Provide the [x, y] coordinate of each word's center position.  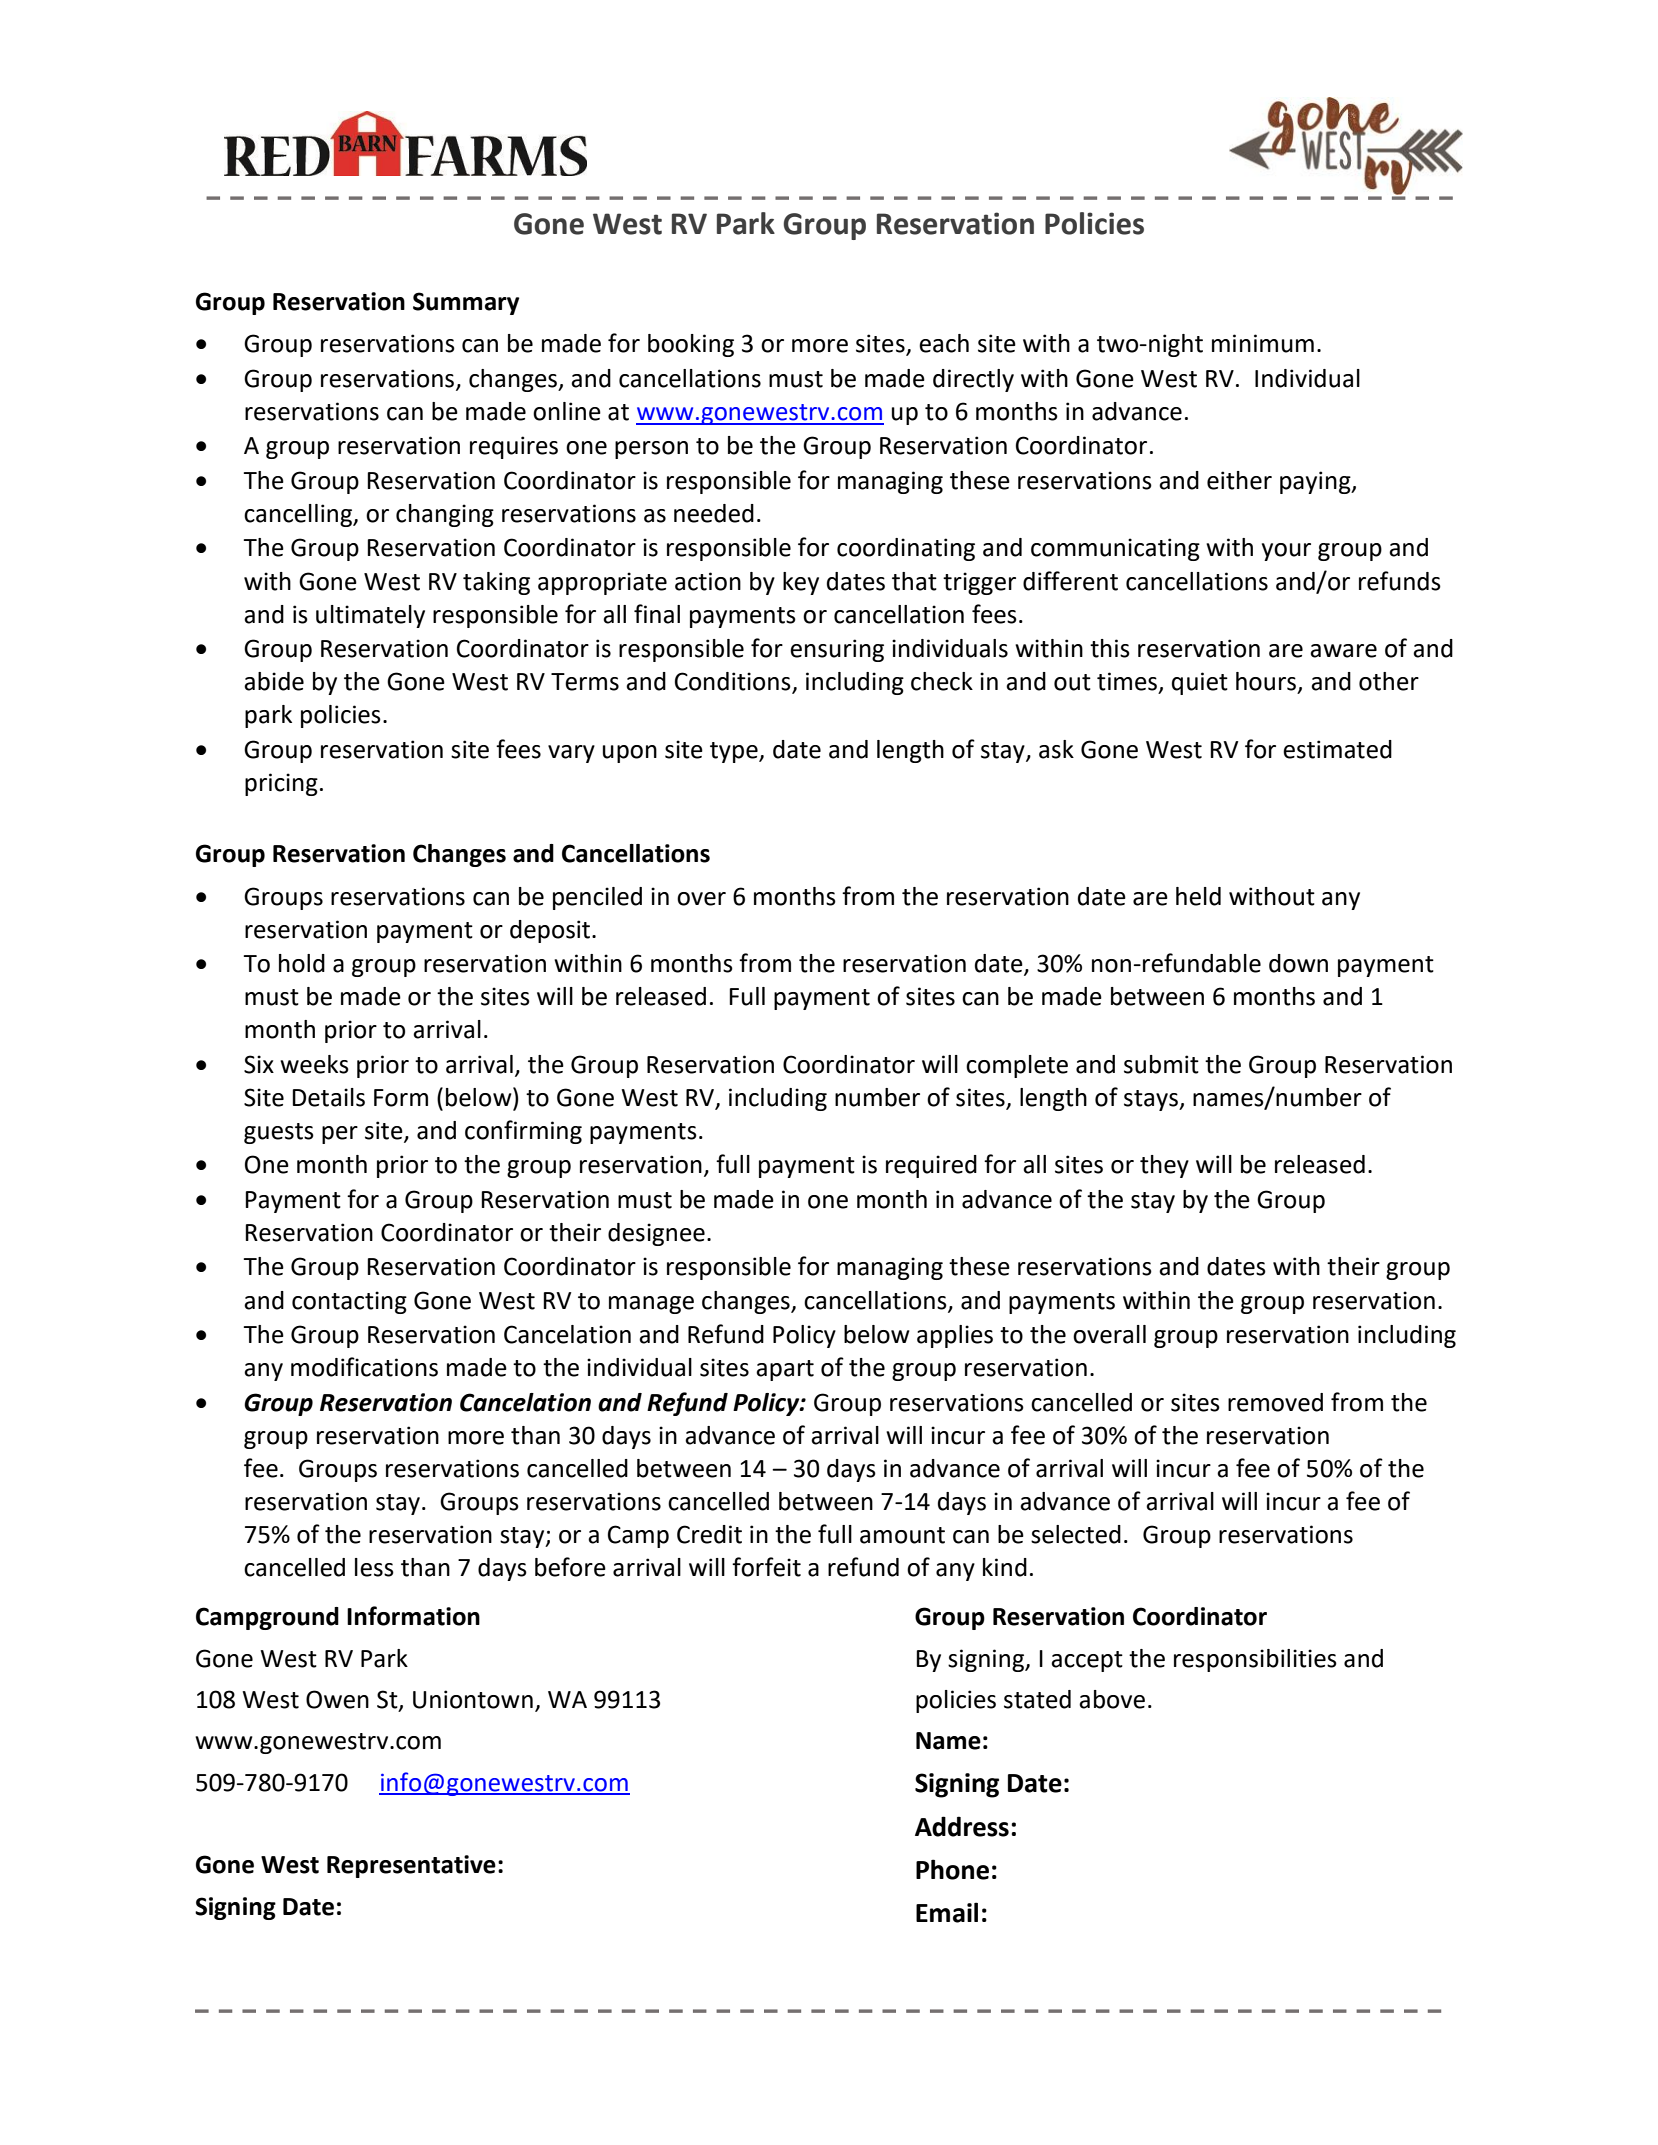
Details [328, 1097]
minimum [1263, 343]
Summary [466, 303]
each [944, 343]
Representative [411, 1866]
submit [1161, 1064]
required [931, 1166]
